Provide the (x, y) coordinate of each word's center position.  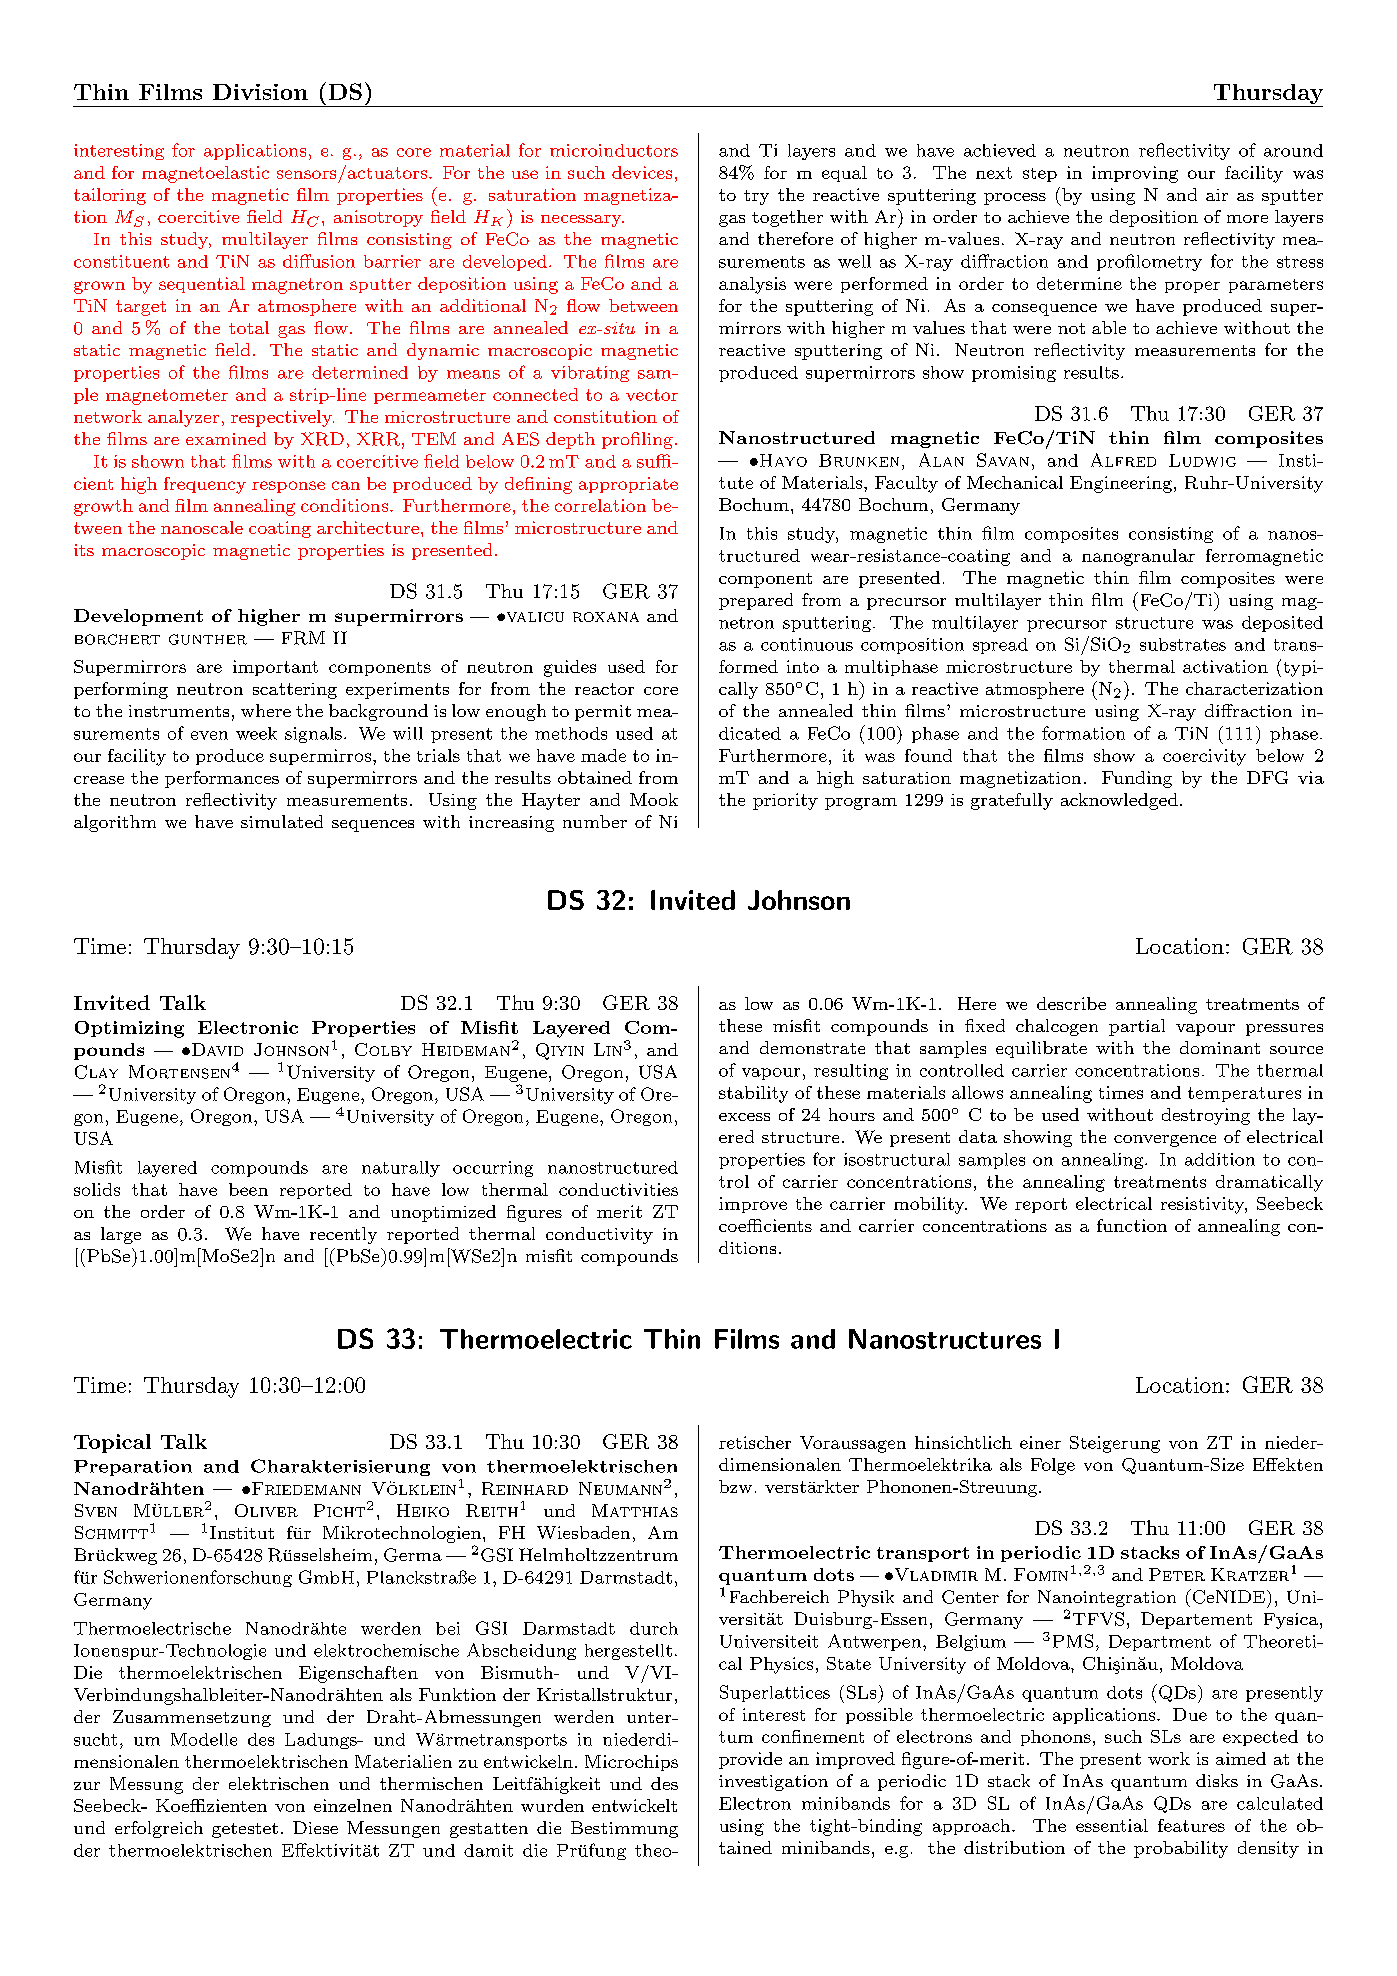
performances (222, 779)
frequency (205, 485)
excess (744, 1117)
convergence (1165, 1141)
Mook (654, 799)
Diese (315, 1827)
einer (1040, 1442)
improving (1135, 174)
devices (642, 172)
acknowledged (1119, 801)
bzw (735, 1486)
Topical (112, 1443)
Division (260, 92)
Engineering (1121, 484)
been (248, 1189)
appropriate (628, 485)
